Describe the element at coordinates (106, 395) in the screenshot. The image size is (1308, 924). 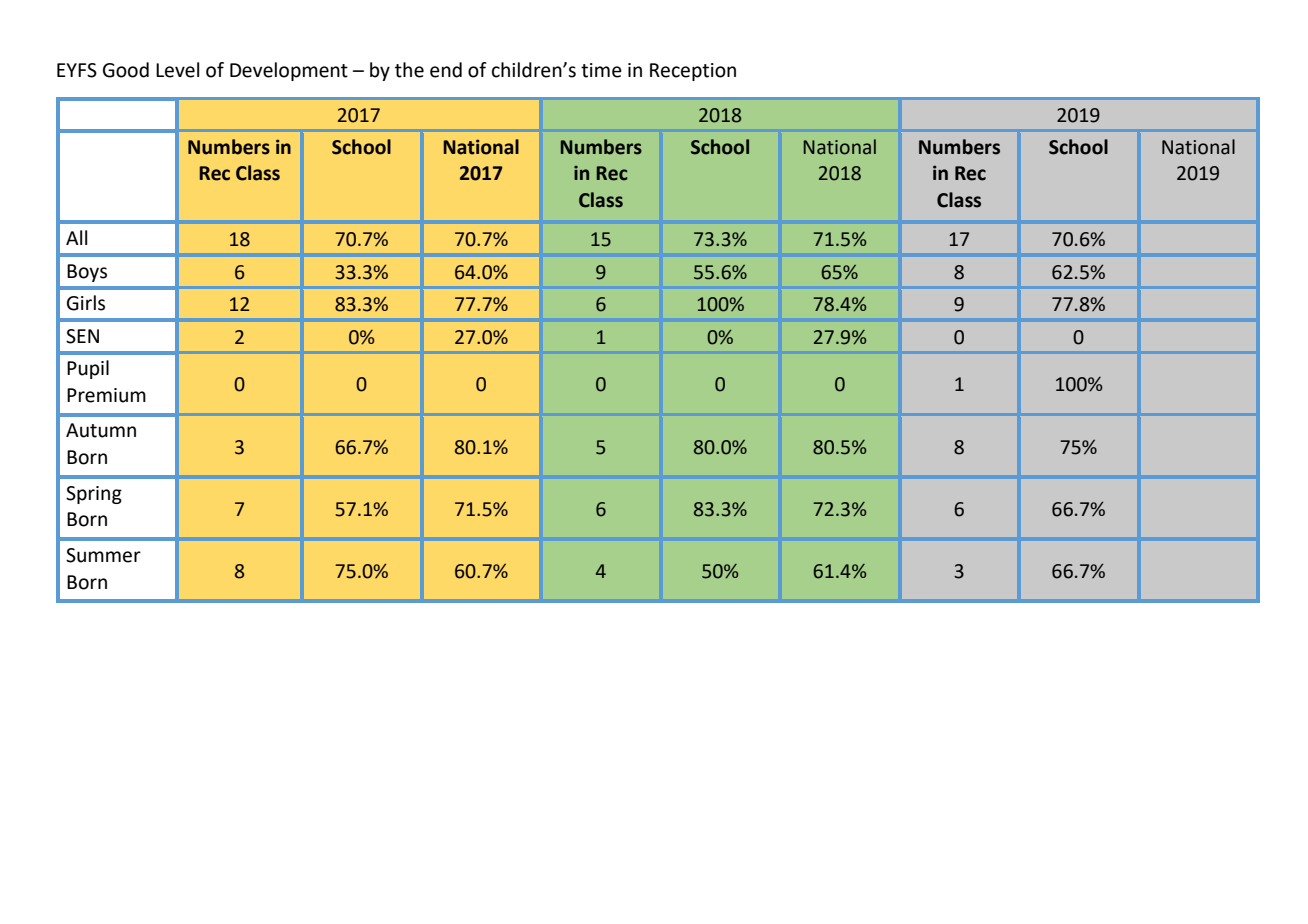
I see `Premium` at that location.
